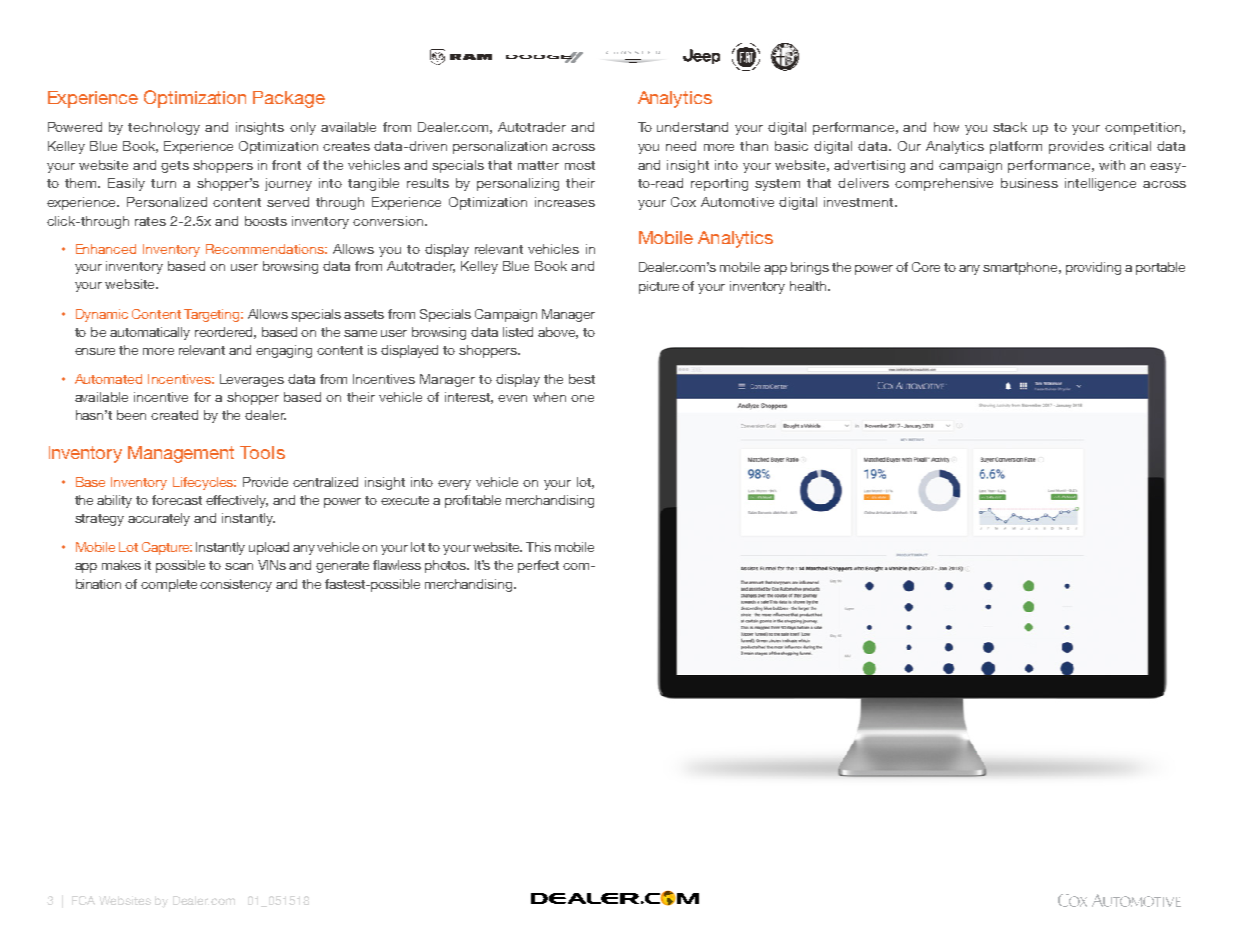 The width and height of the screenshot is (1233, 952). Describe the element at coordinates (1010, 127) in the screenshot. I see `stack` at that location.
